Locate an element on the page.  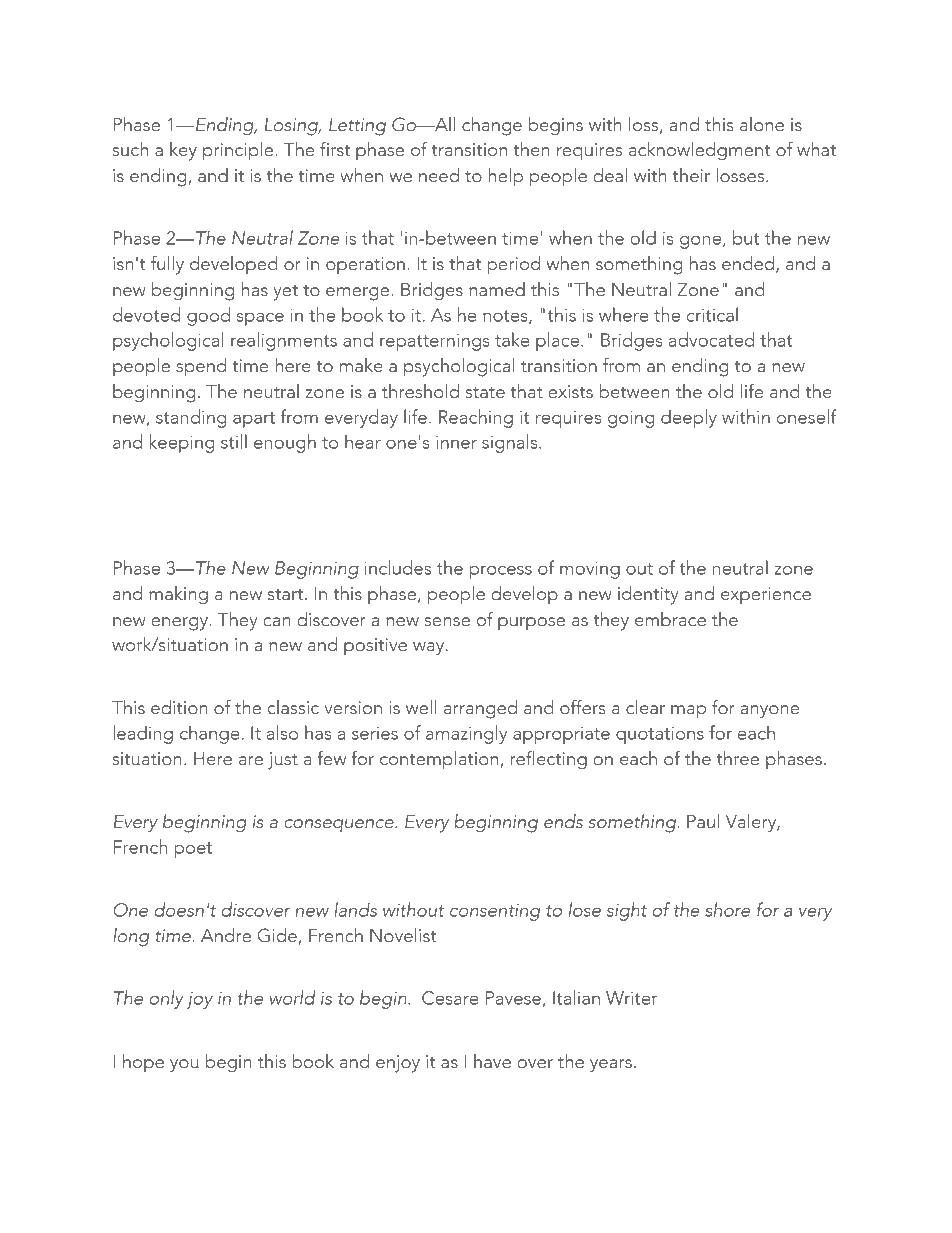
edition is located at coordinates (179, 707).
